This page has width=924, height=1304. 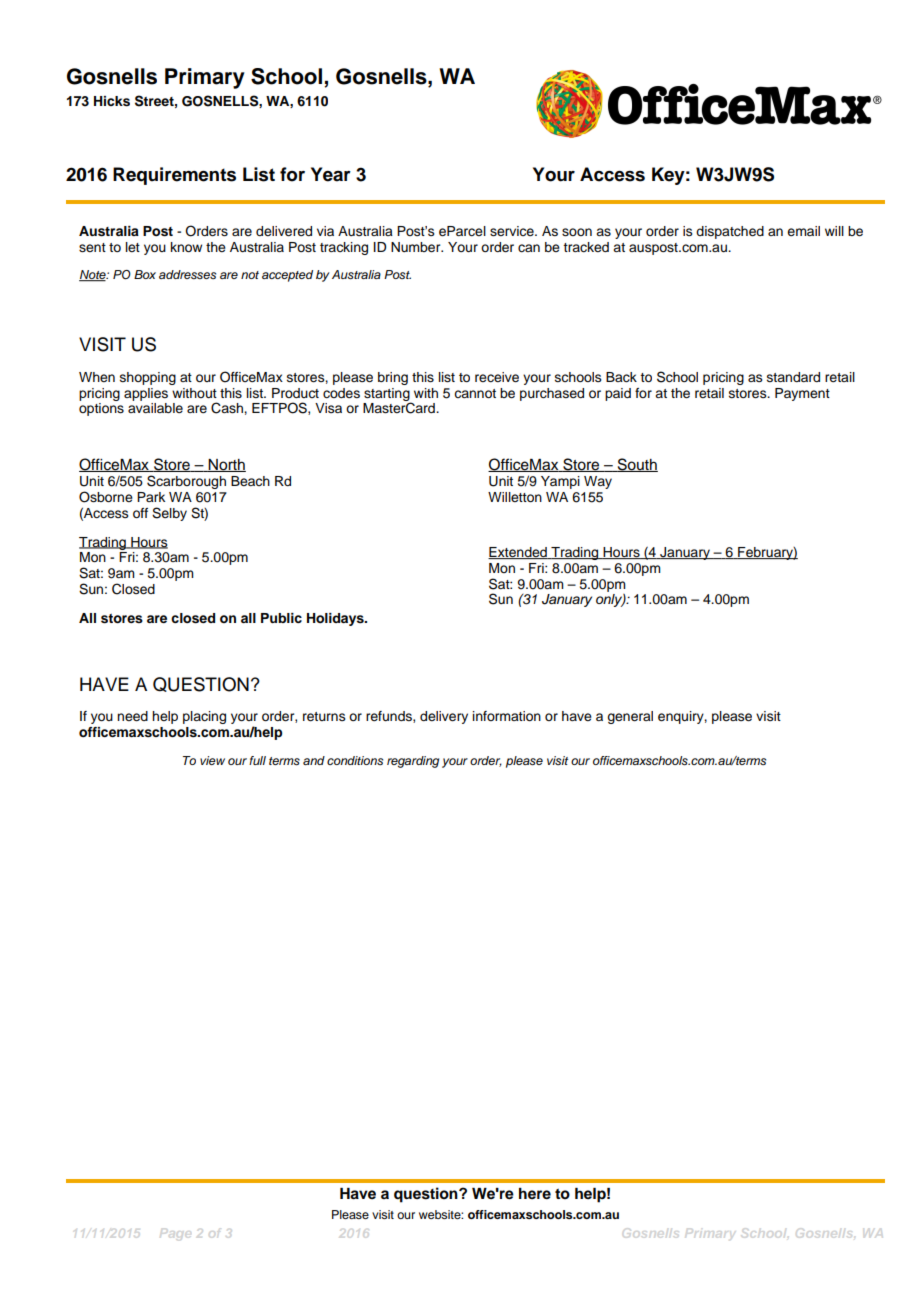 I want to click on view, so click(x=212, y=760).
